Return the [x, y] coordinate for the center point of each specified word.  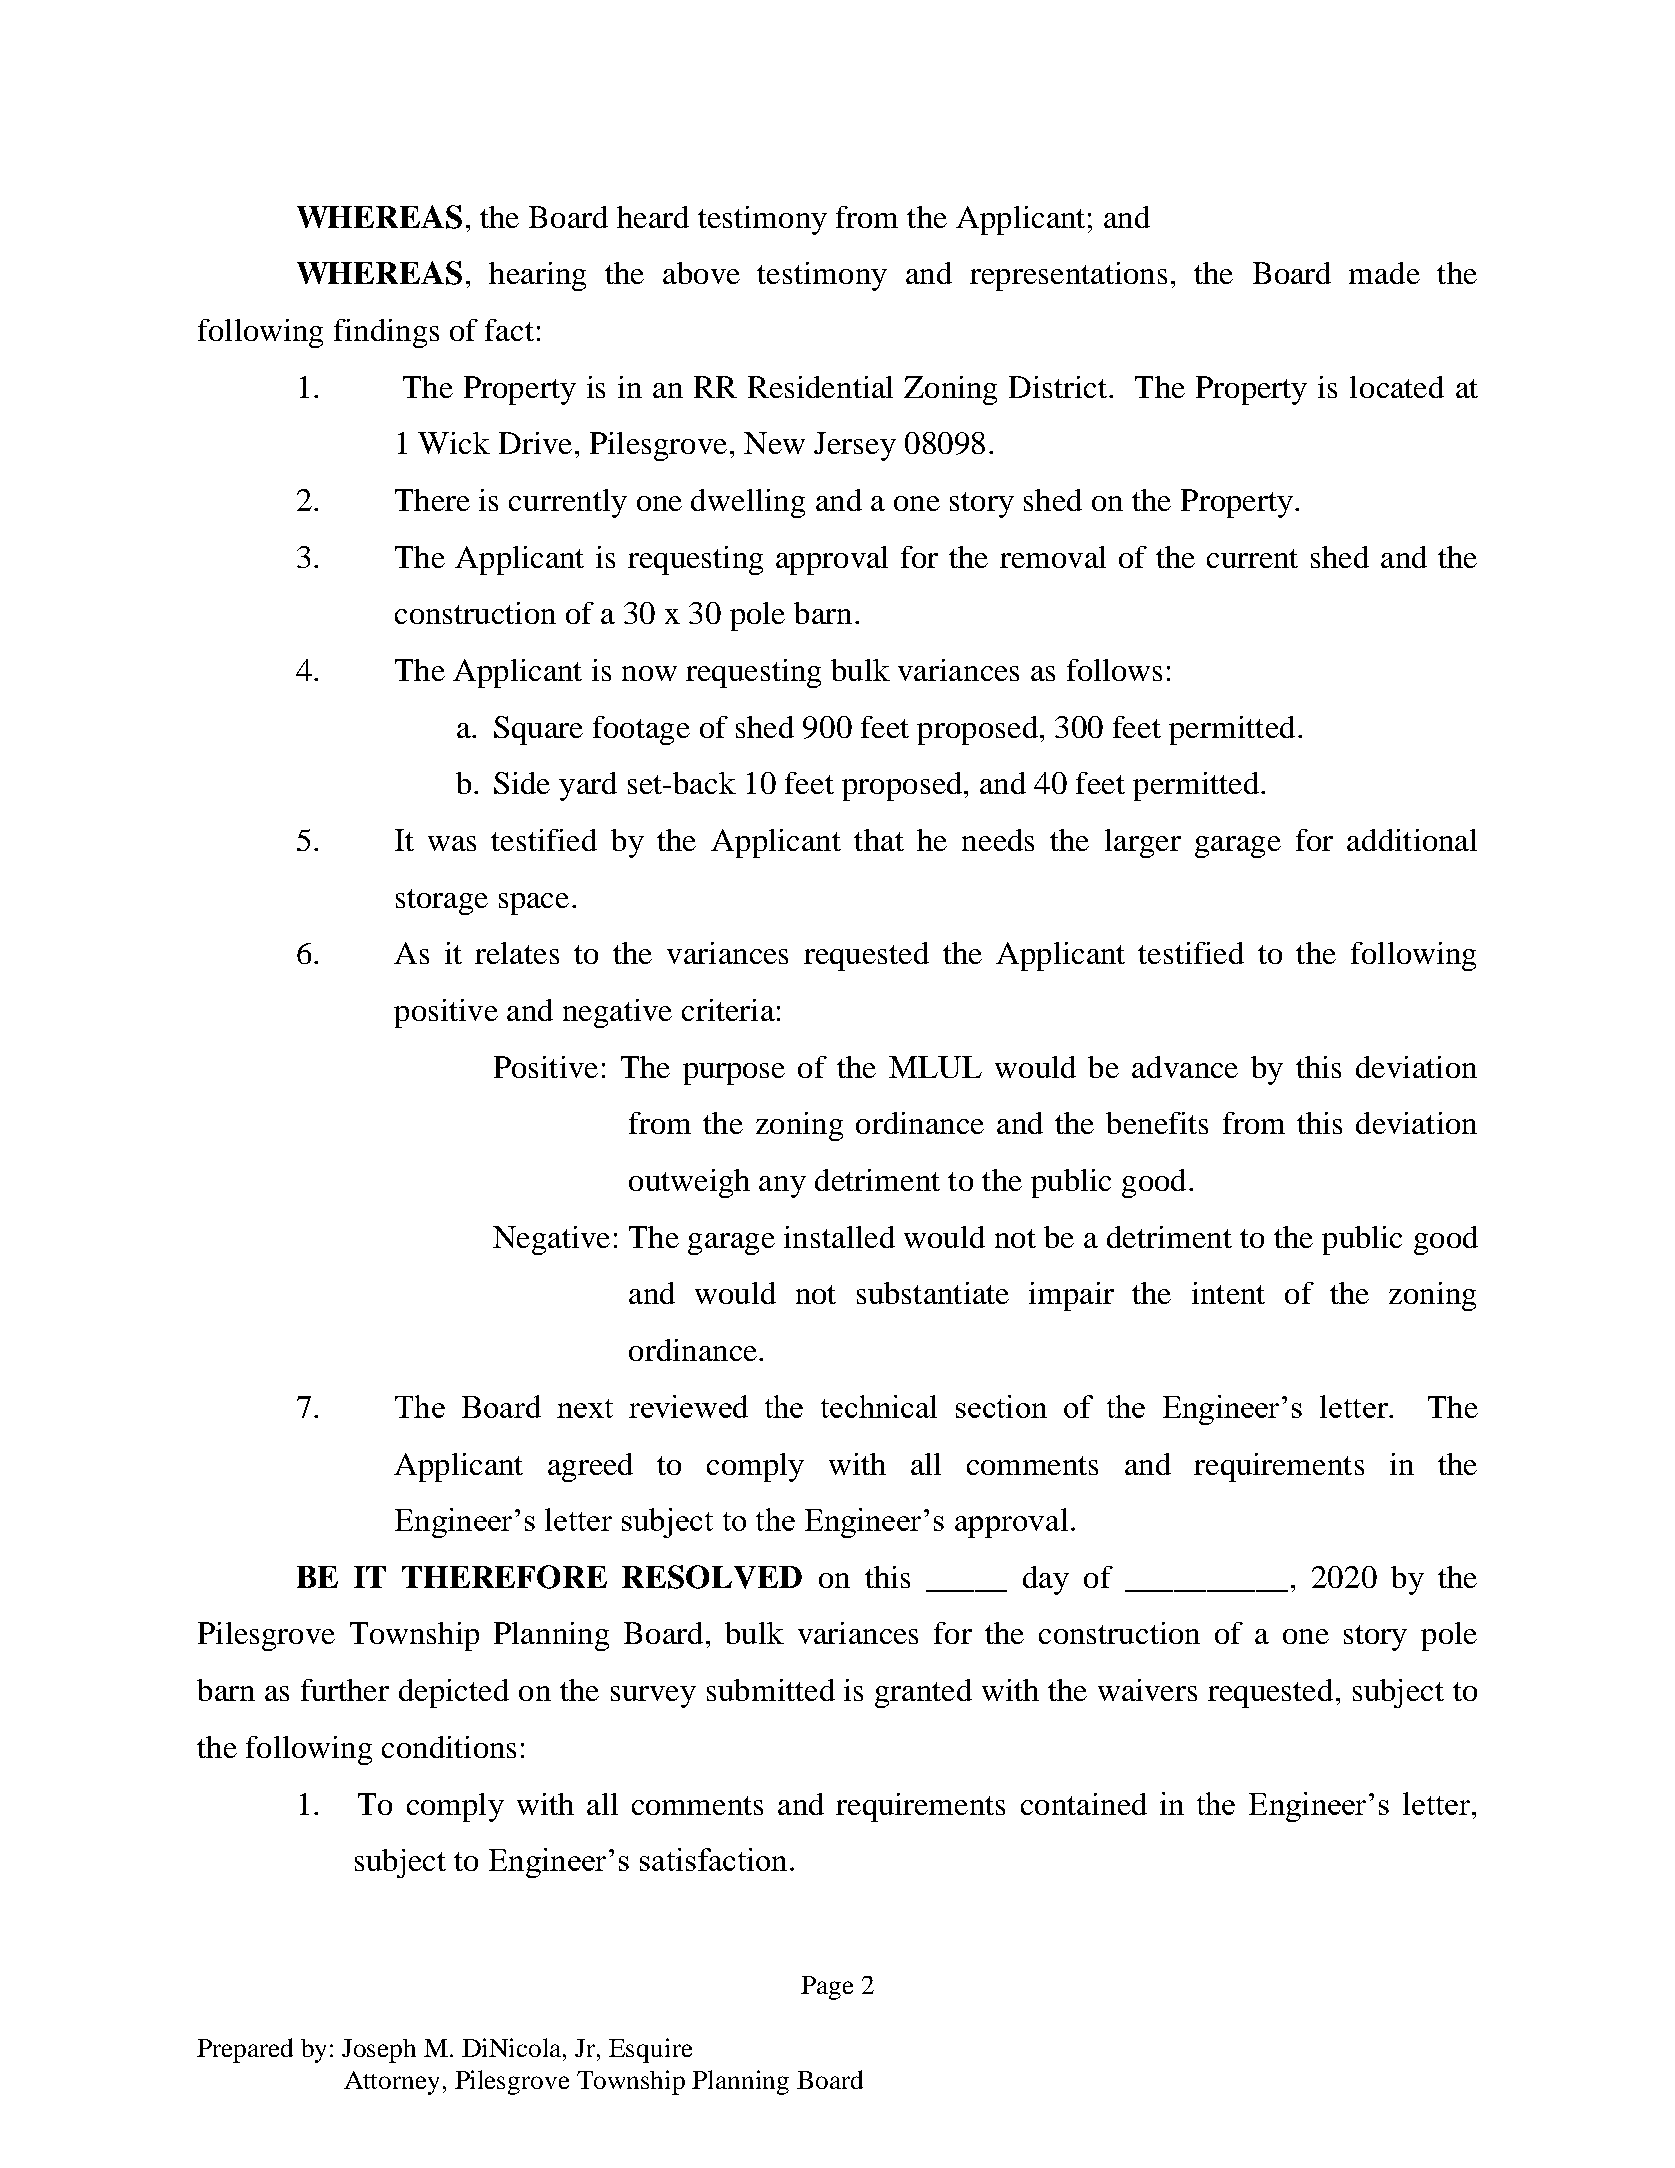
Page [827, 1988]
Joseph [379, 2051]
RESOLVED [712, 1577]
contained [1084, 1804]
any [782, 1187]
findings [386, 333]
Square [538, 730]
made [1384, 273]
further [345, 1690]
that [879, 840]
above [701, 273]
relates [517, 953]
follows [1114, 670]
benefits [1157, 1123]
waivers [1147, 1690]
